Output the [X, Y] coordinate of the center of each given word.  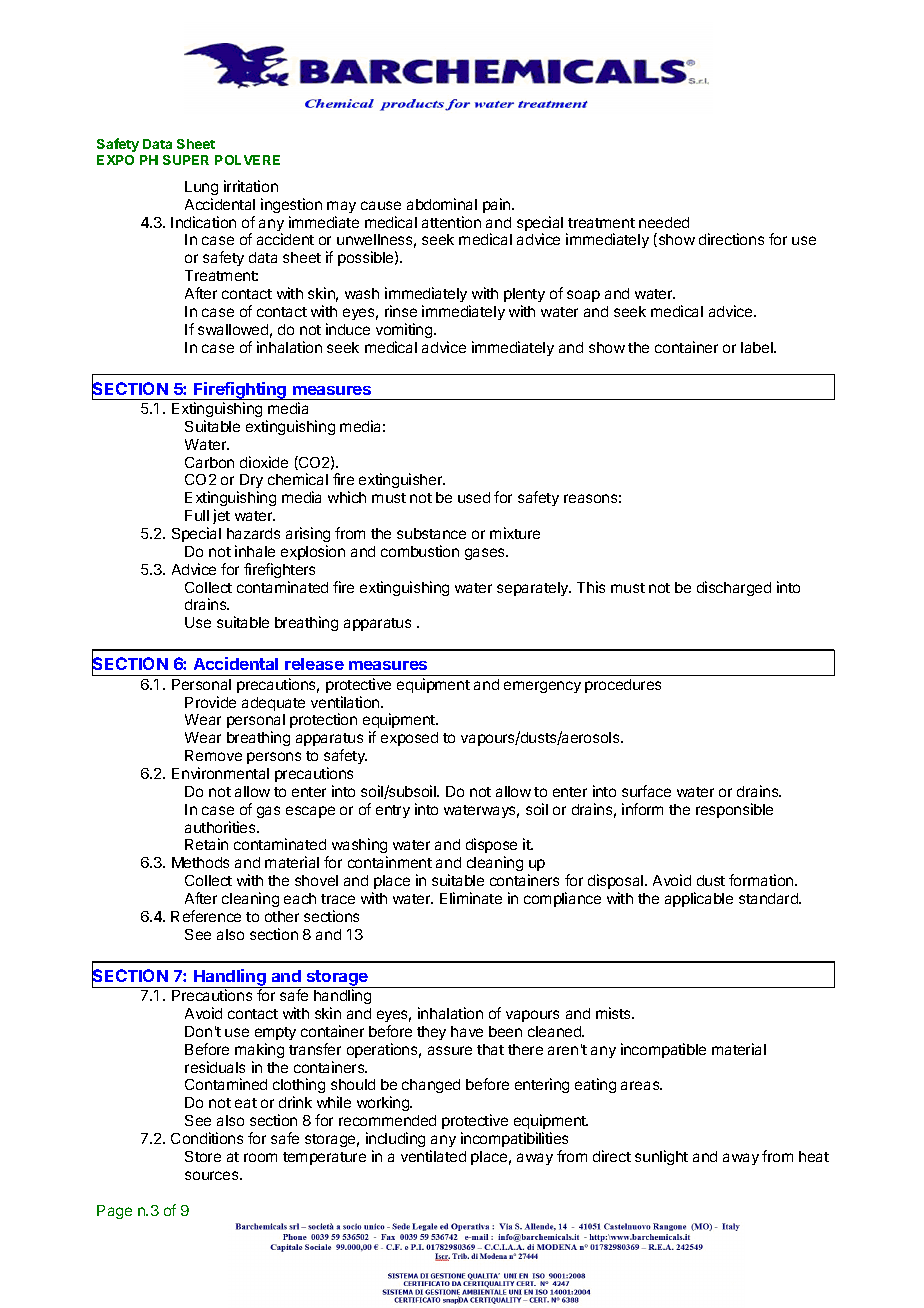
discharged [734, 588]
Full [197, 515]
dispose [491, 847]
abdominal [442, 204]
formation [762, 880]
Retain [206, 844]
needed [664, 222]
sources [213, 1175]
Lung [201, 188]
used [474, 497]
